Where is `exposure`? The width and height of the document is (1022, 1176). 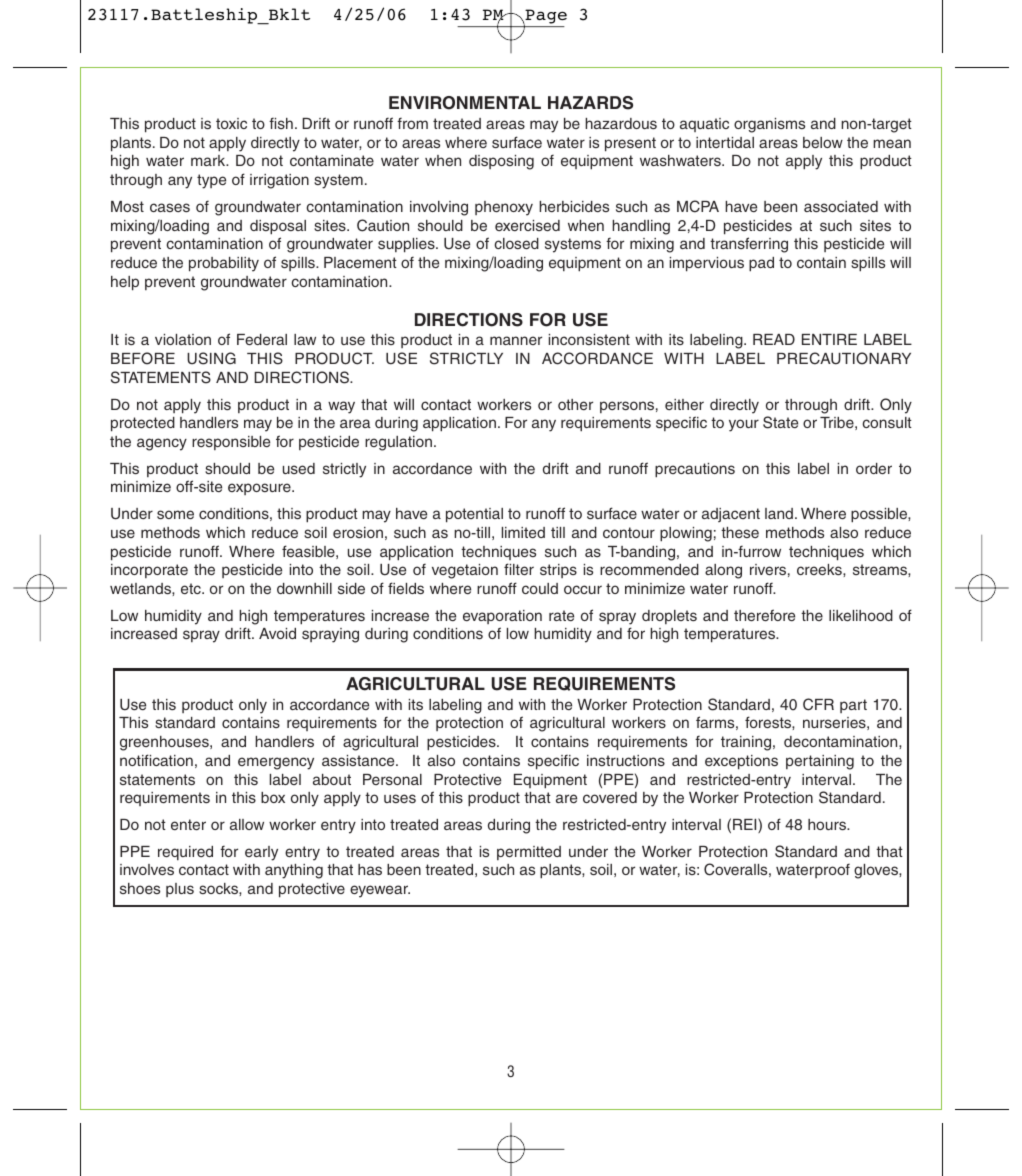 exposure is located at coordinates (260, 489).
